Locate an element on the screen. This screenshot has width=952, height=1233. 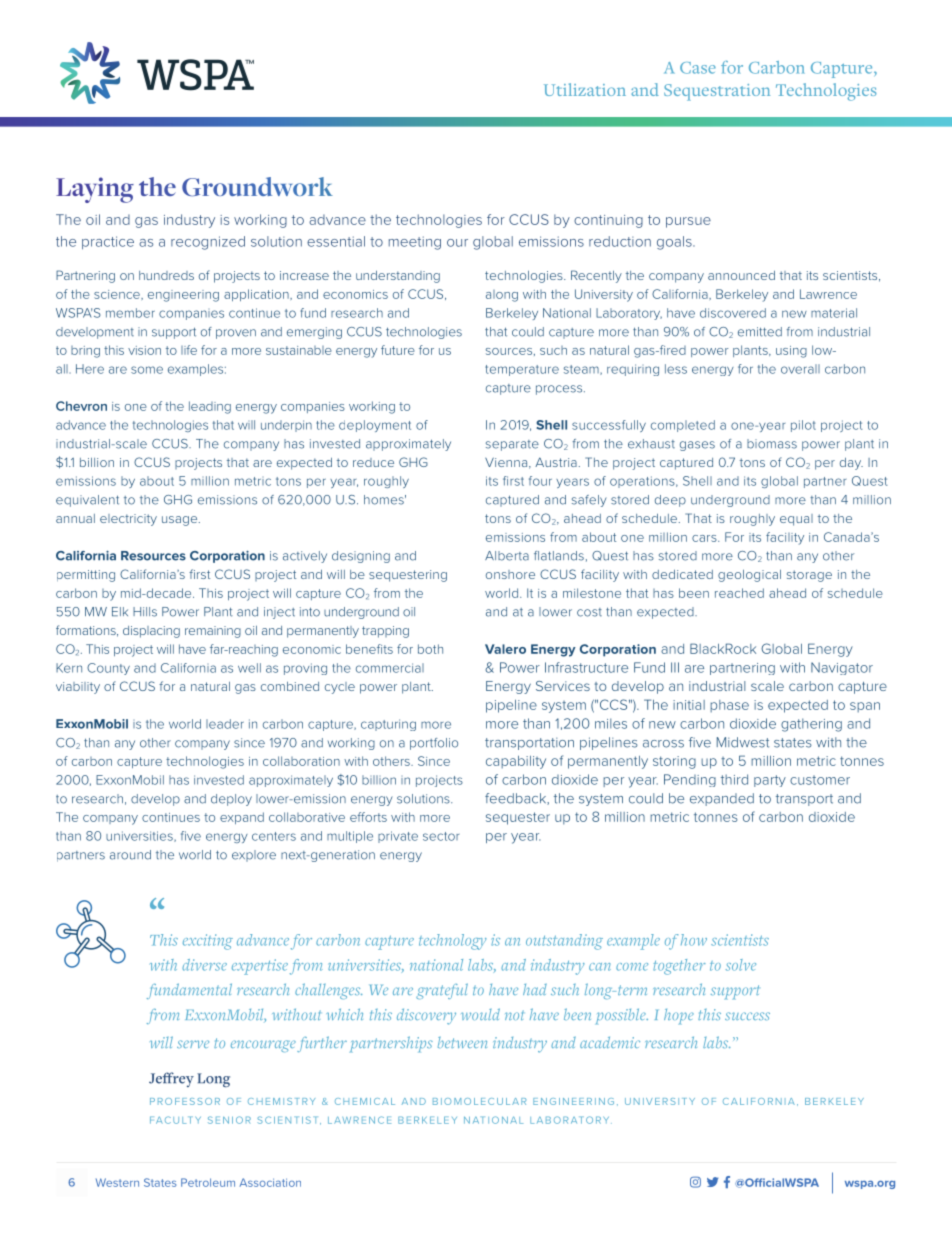
how is located at coordinates (694, 940).
